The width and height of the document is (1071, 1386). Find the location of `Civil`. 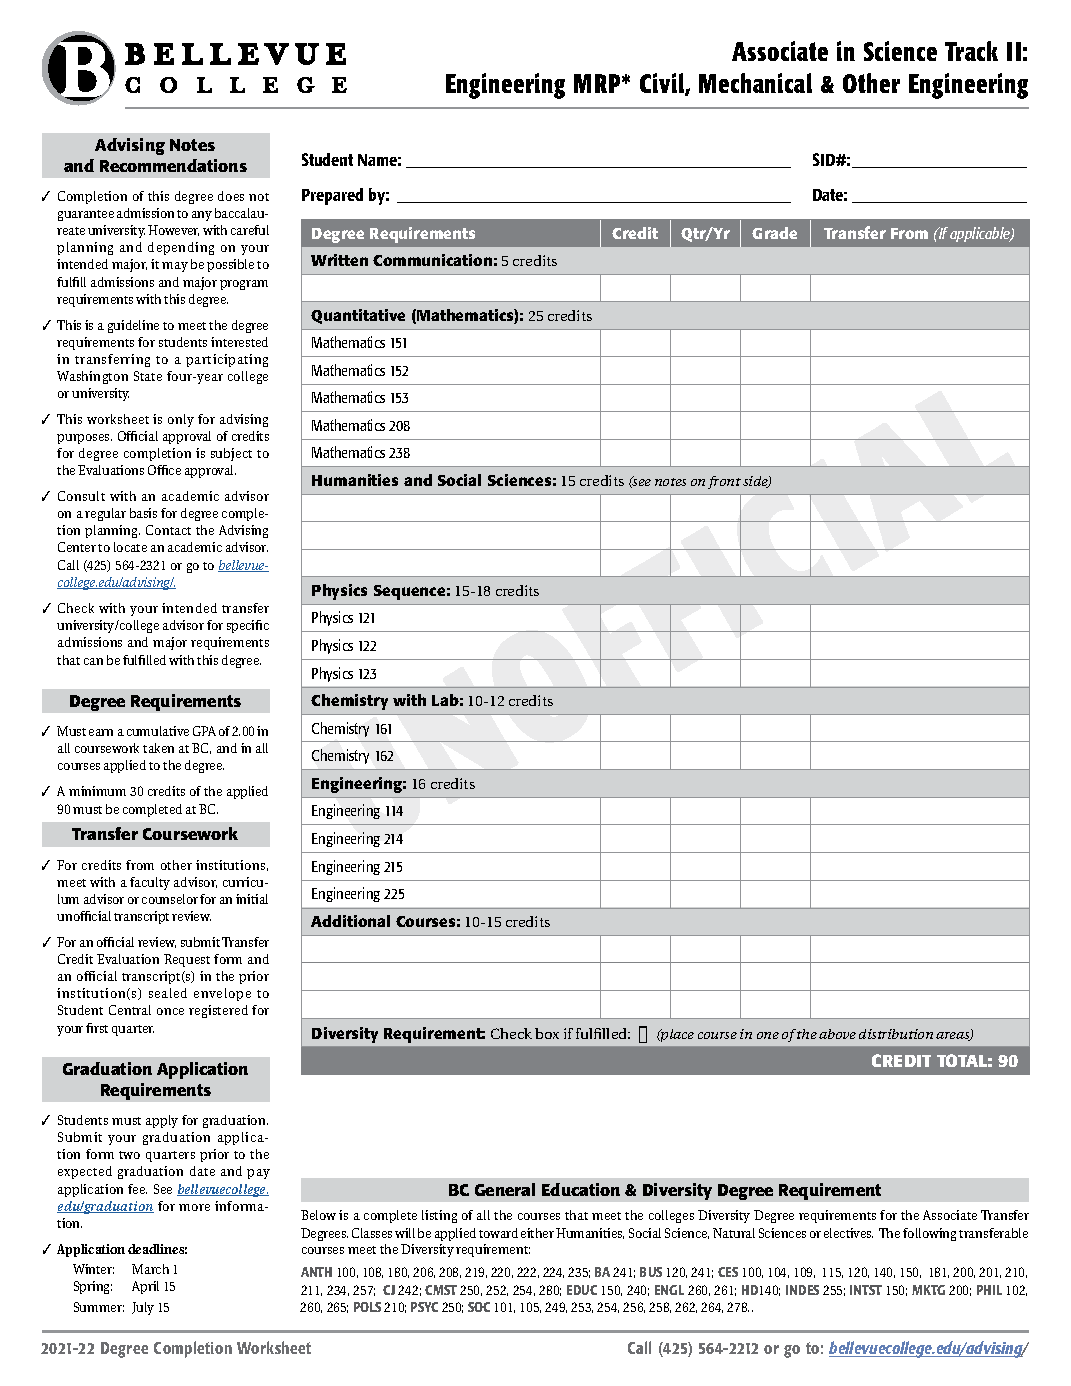

Civil is located at coordinates (663, 84).
